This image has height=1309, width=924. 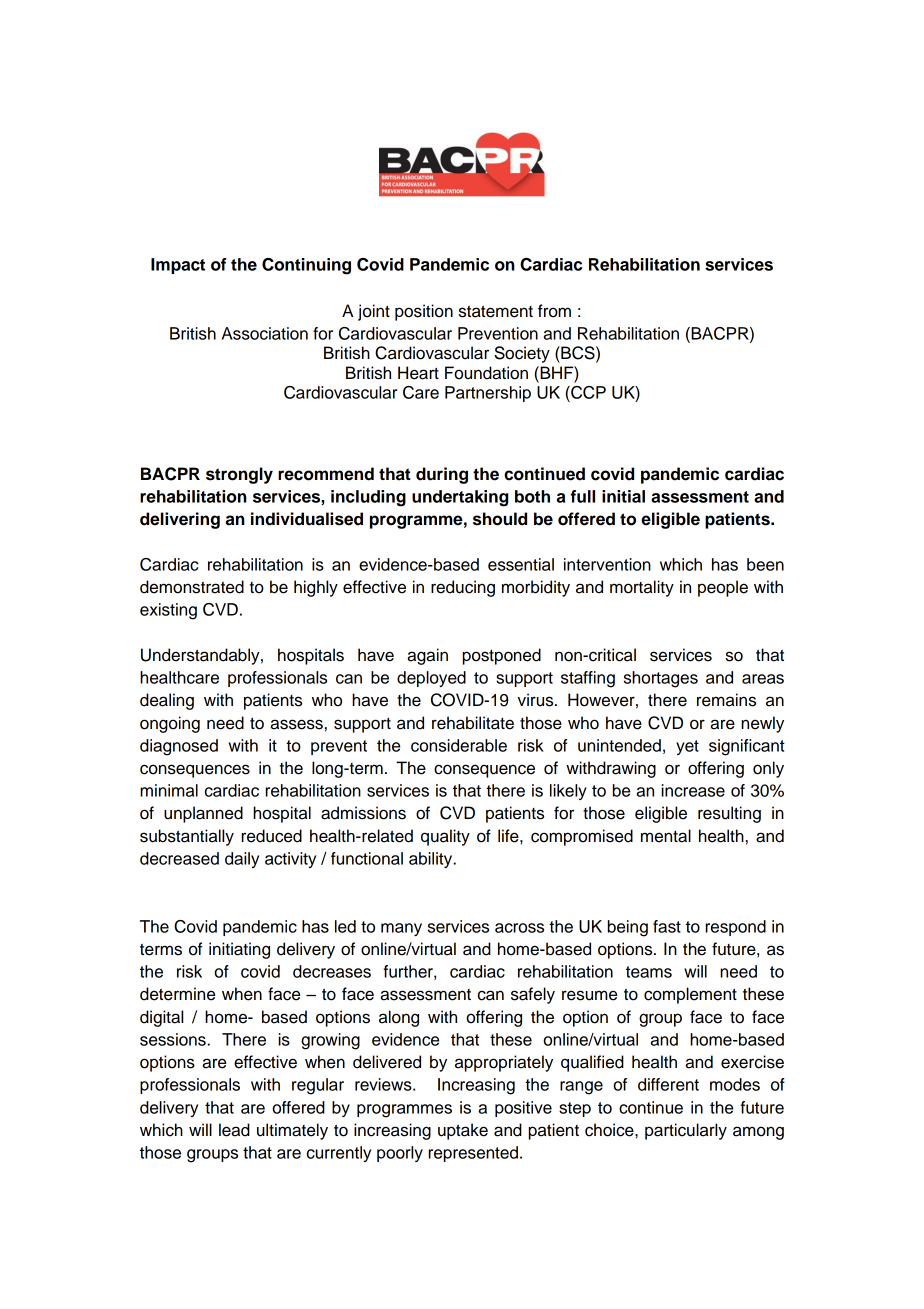 What do you see at coordinates (239, 475) in the image?
I see `strongly` at bounding box center [239, 475].
